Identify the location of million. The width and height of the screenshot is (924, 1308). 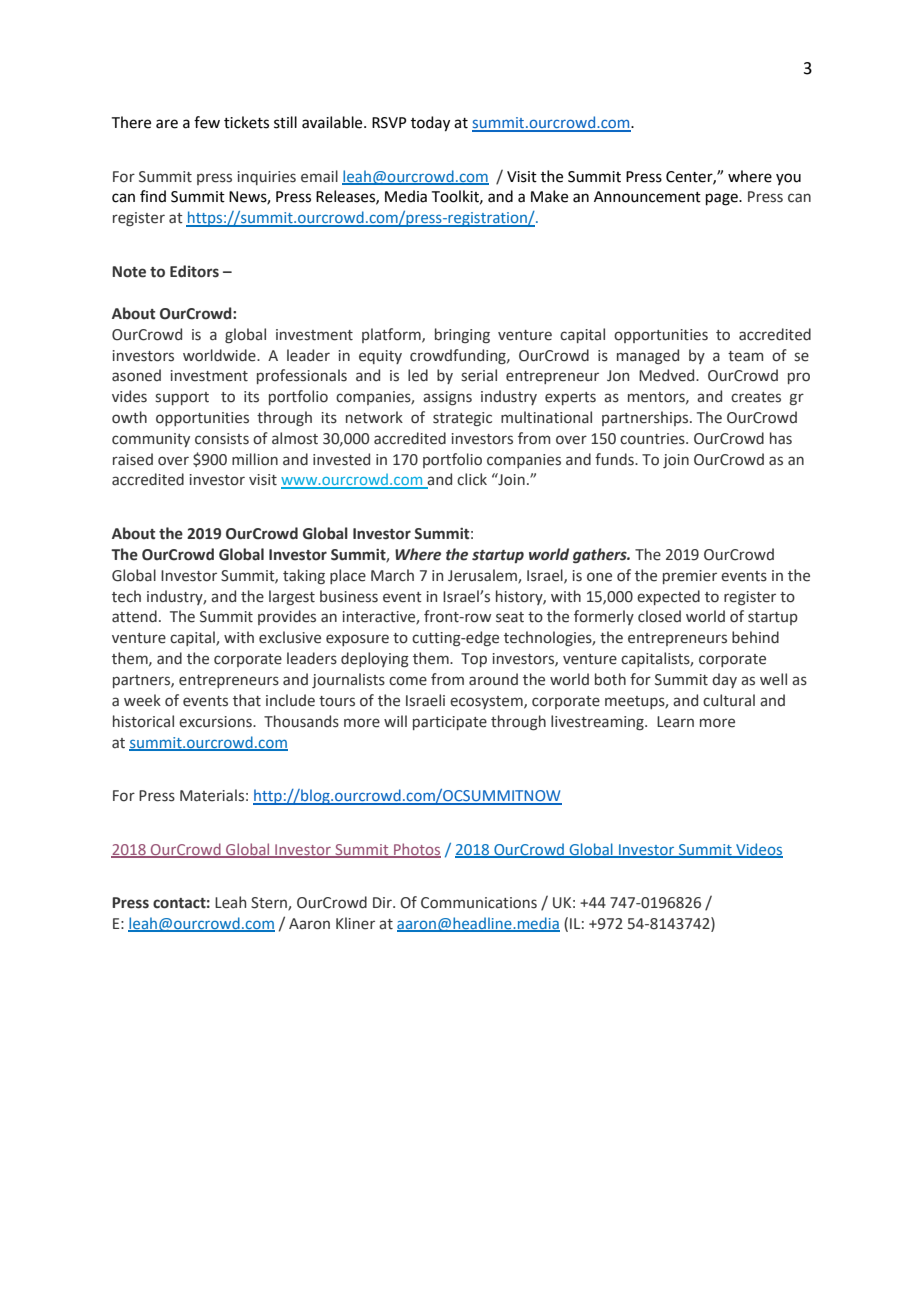
(255, 459).
